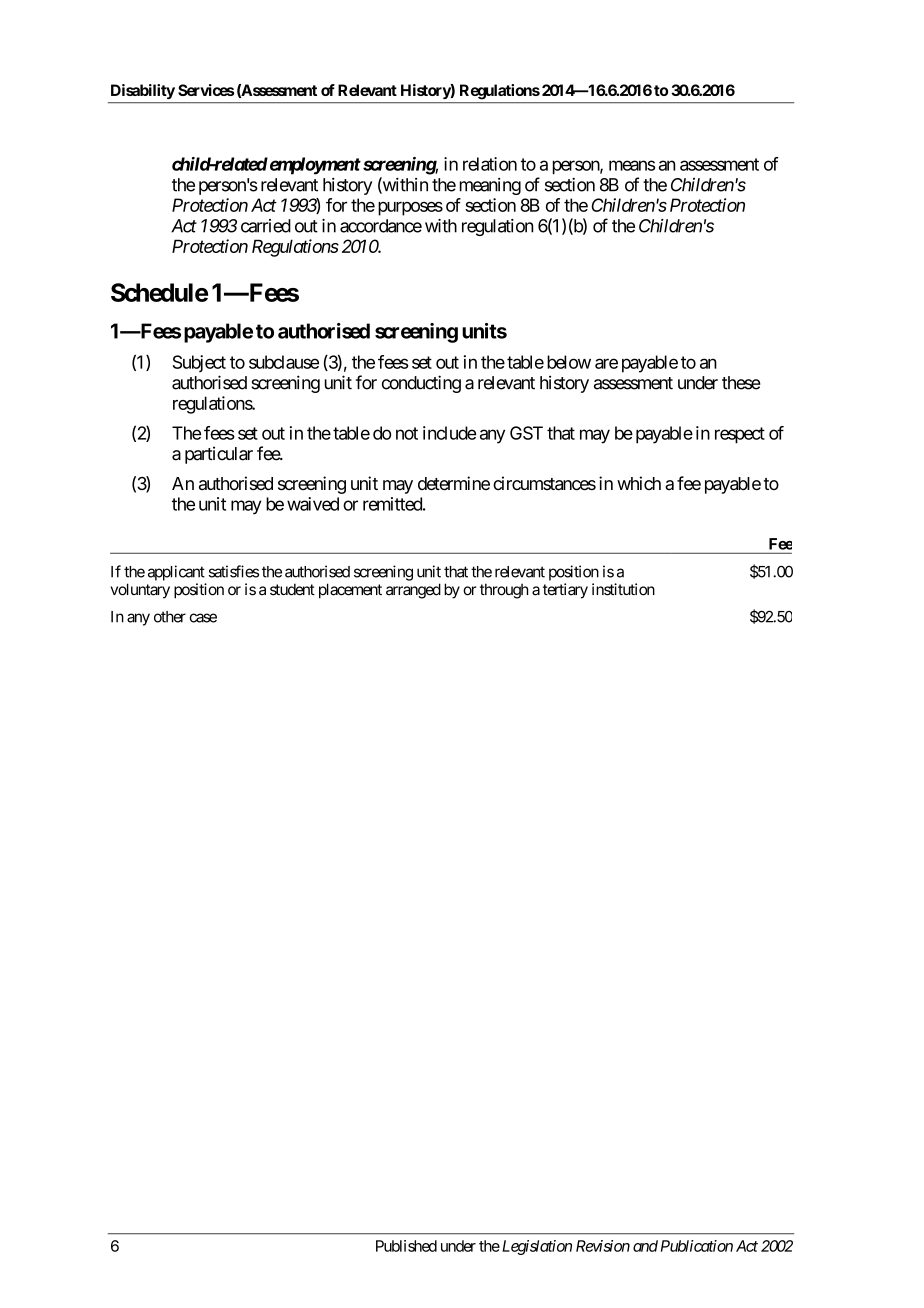 The height and width of the screenshot is (1308, 924). Describe the element at coordinates (449, 433) in the screenshot. I see `include` at that location.
